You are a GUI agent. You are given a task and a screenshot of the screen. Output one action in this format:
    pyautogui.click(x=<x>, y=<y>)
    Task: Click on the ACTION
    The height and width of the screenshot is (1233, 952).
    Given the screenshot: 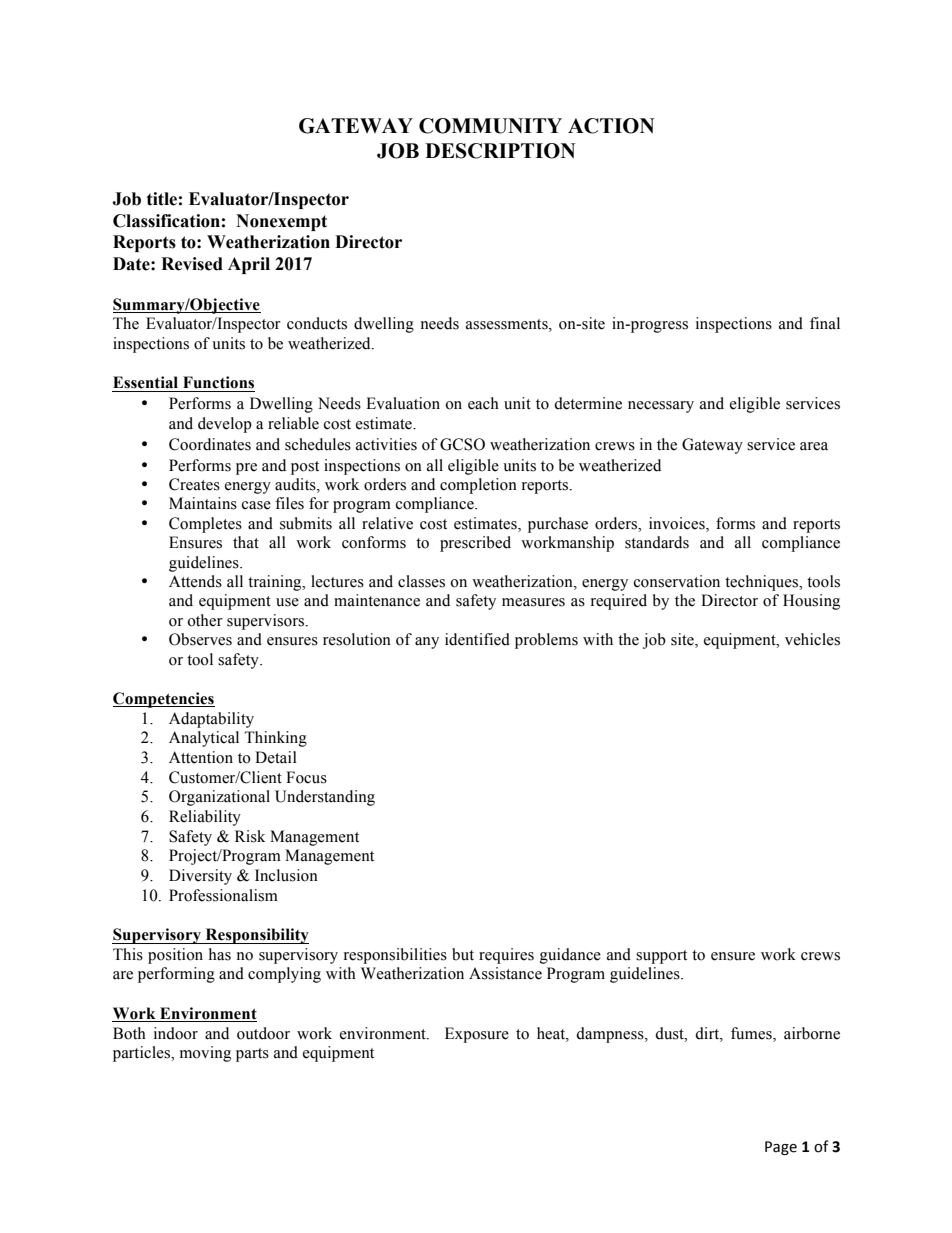 What is the action you would take?
    pyautogui.click(x=611, y=126)
